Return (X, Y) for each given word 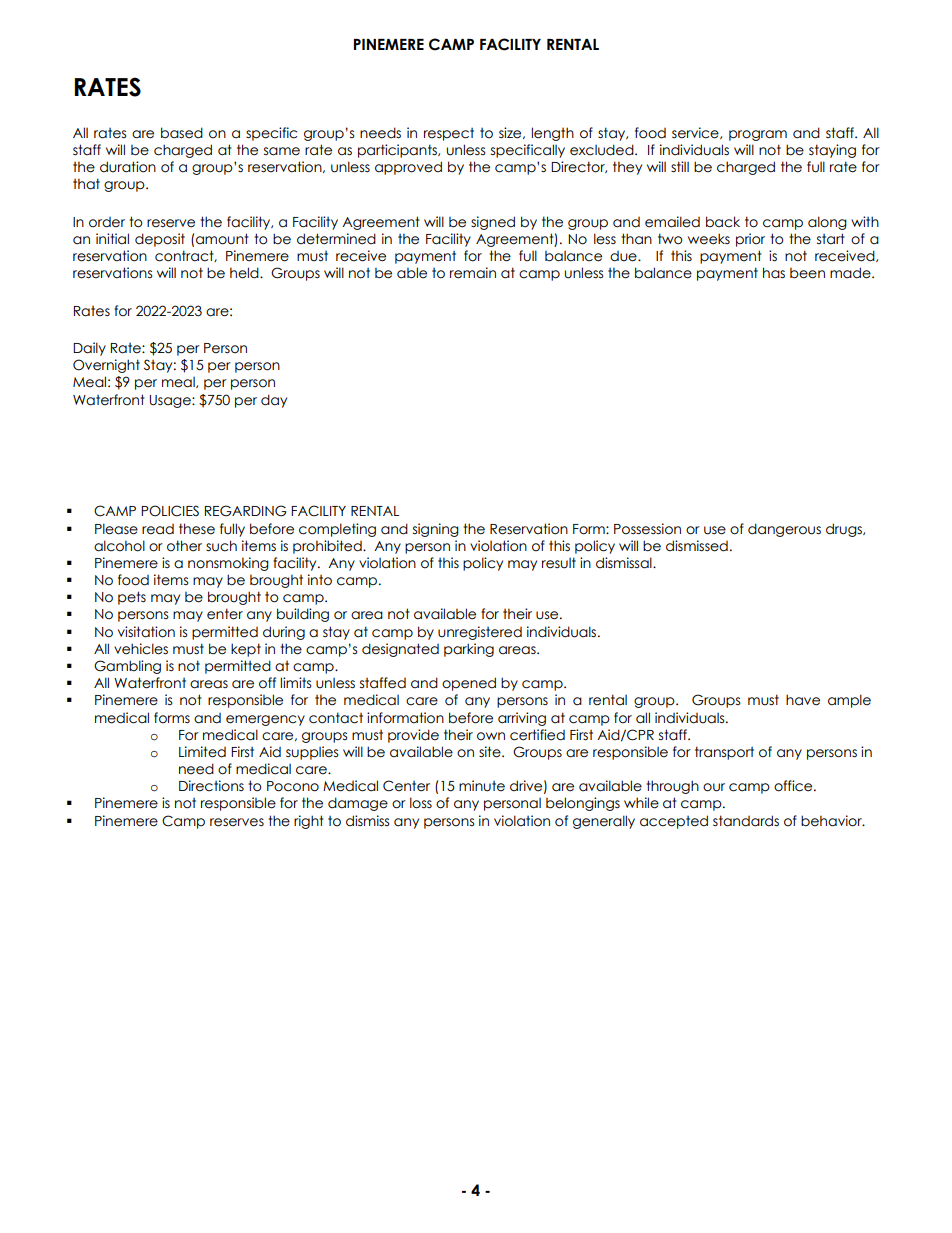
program (758, 135)
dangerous (784, 530)
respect (449, 134)
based (182, 133)
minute (482, 786)
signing (436, 530)
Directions (211, 786)
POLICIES (170, 511)
